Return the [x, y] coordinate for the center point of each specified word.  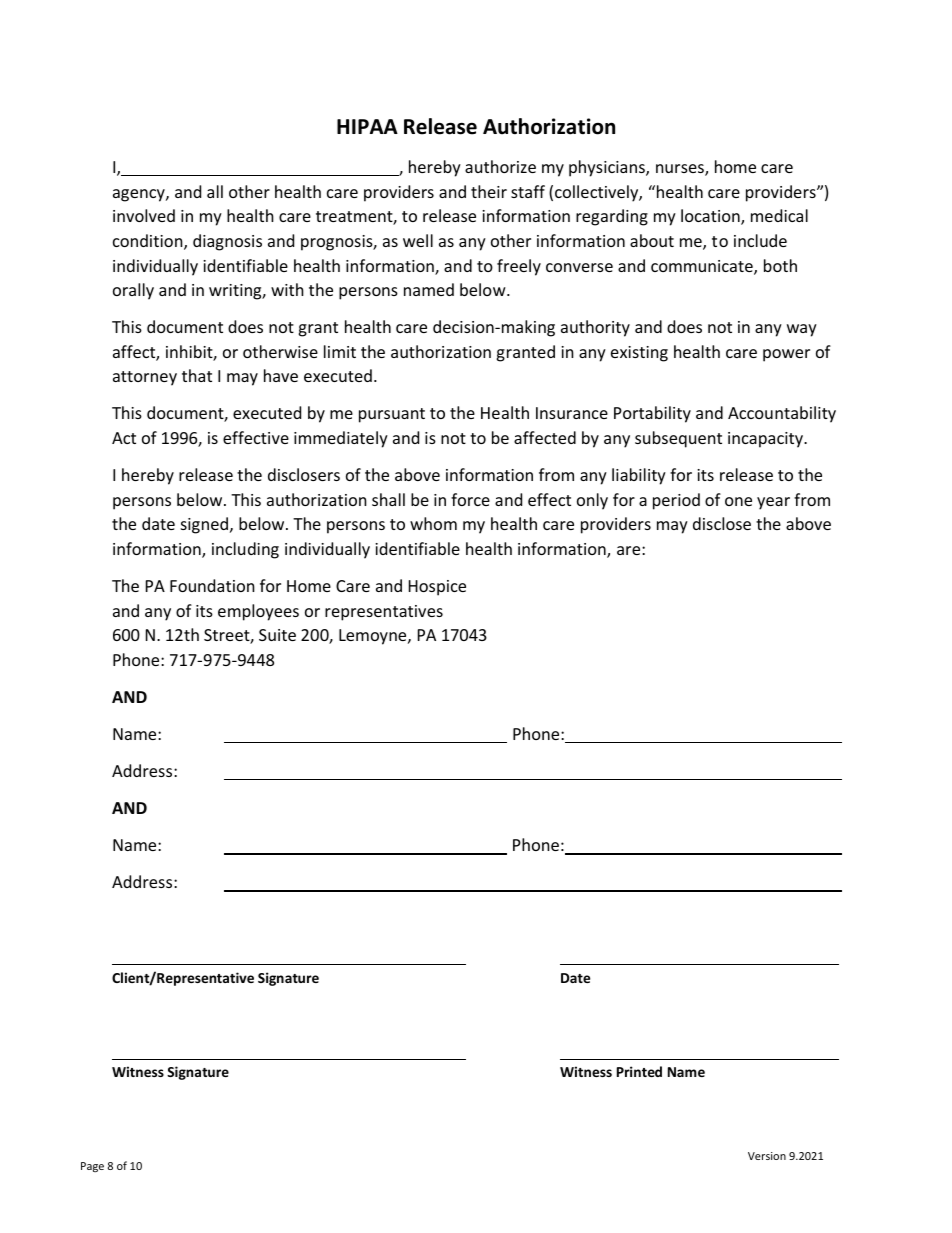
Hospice [437, 588]
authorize [500, 166]
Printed [639, 1071]
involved [144, 215]
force [470, 499]
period [676, 501]
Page [92, 1167]
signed [206, 525]
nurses [681, 170]
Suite [277, 635]
